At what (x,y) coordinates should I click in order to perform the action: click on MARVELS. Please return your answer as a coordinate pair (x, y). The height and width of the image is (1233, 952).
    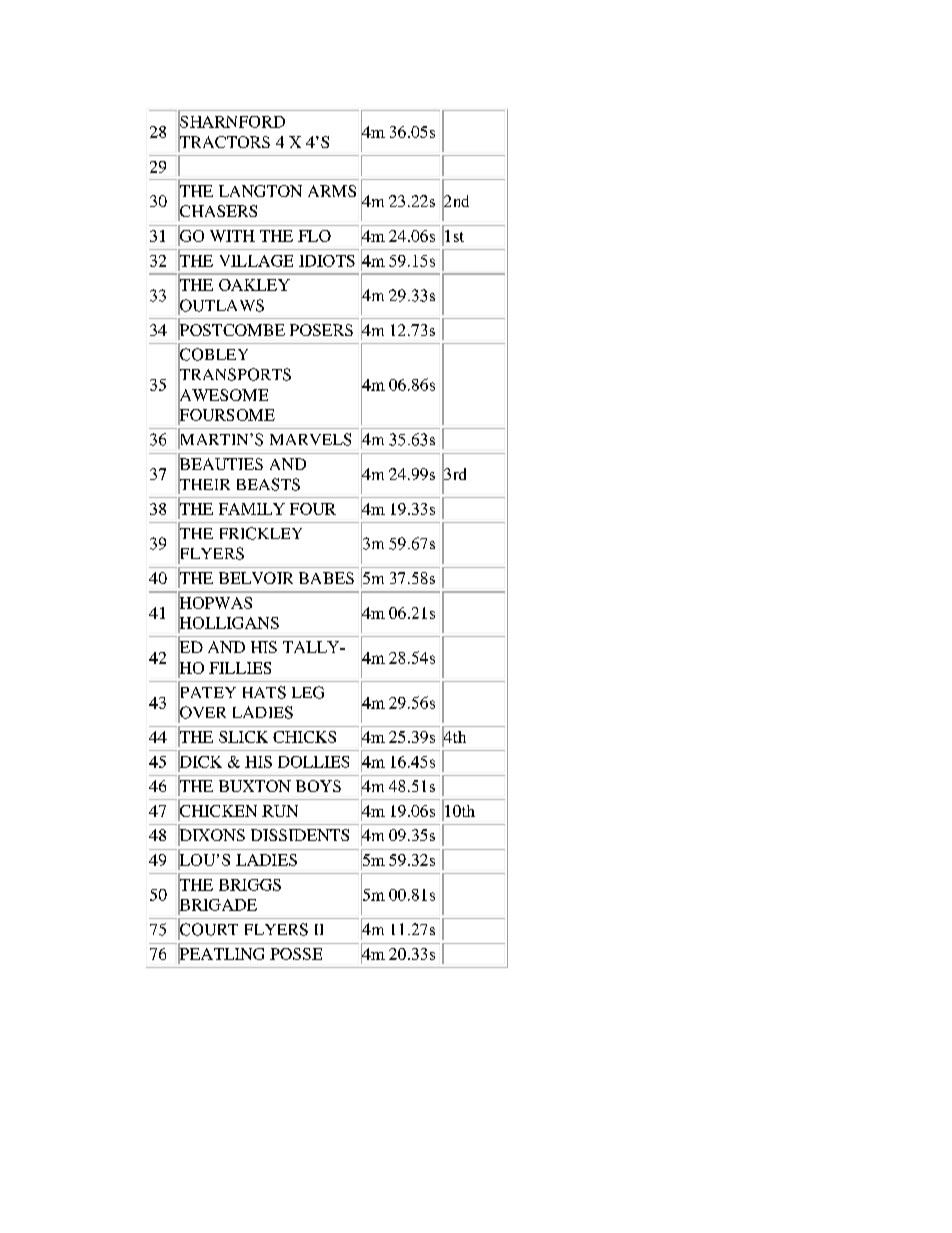
    Looking at the image, I should click on (310, 439).
